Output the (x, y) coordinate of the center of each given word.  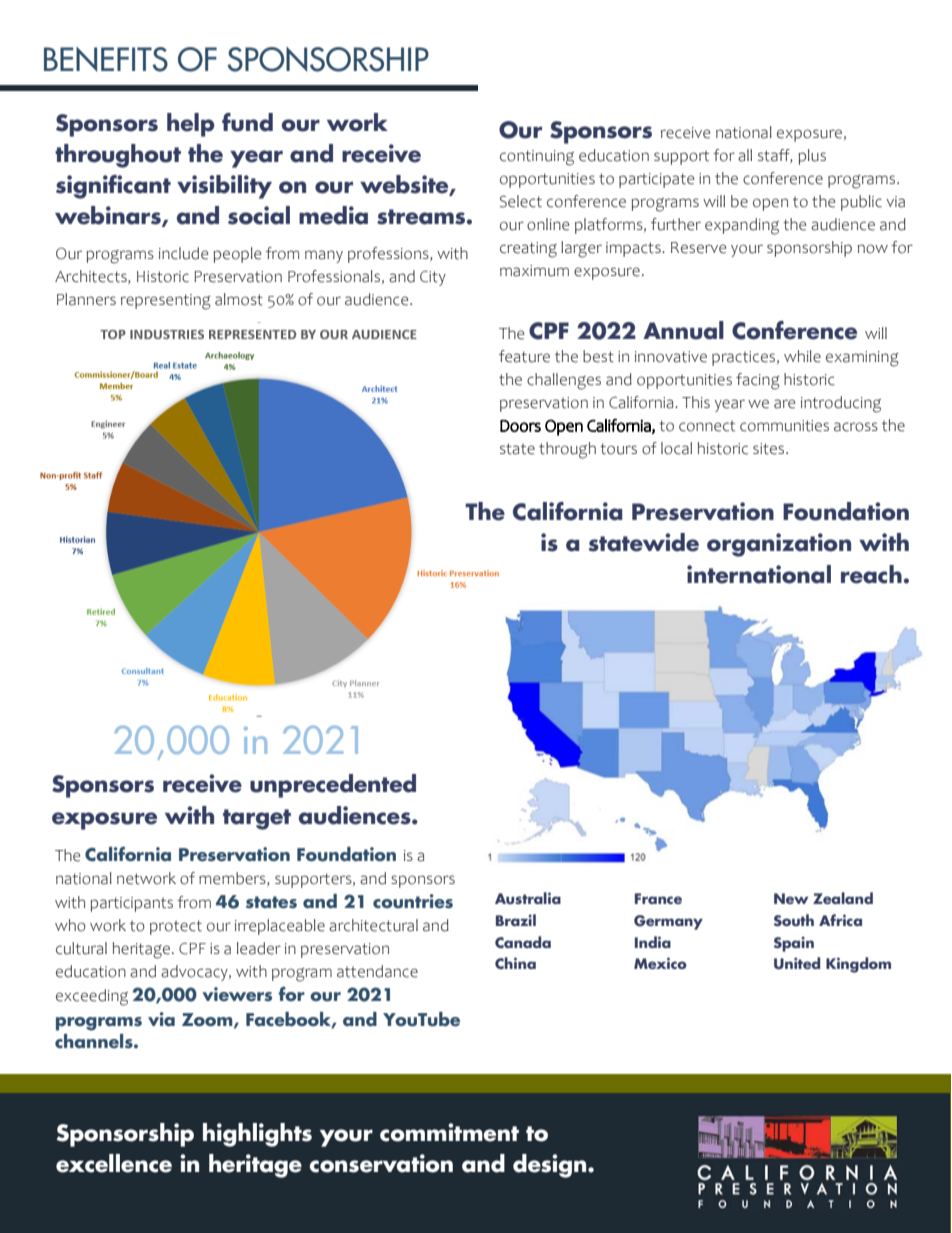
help (191, 125)
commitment (449, 1132)
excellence (114, 1163)
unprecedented (333, 786)
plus (812, 157)
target (257, 819)
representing (166, 302)
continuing (537, 158)
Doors (520, 426)
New (791, 898)
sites (770, 449)
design (551, 1166)
